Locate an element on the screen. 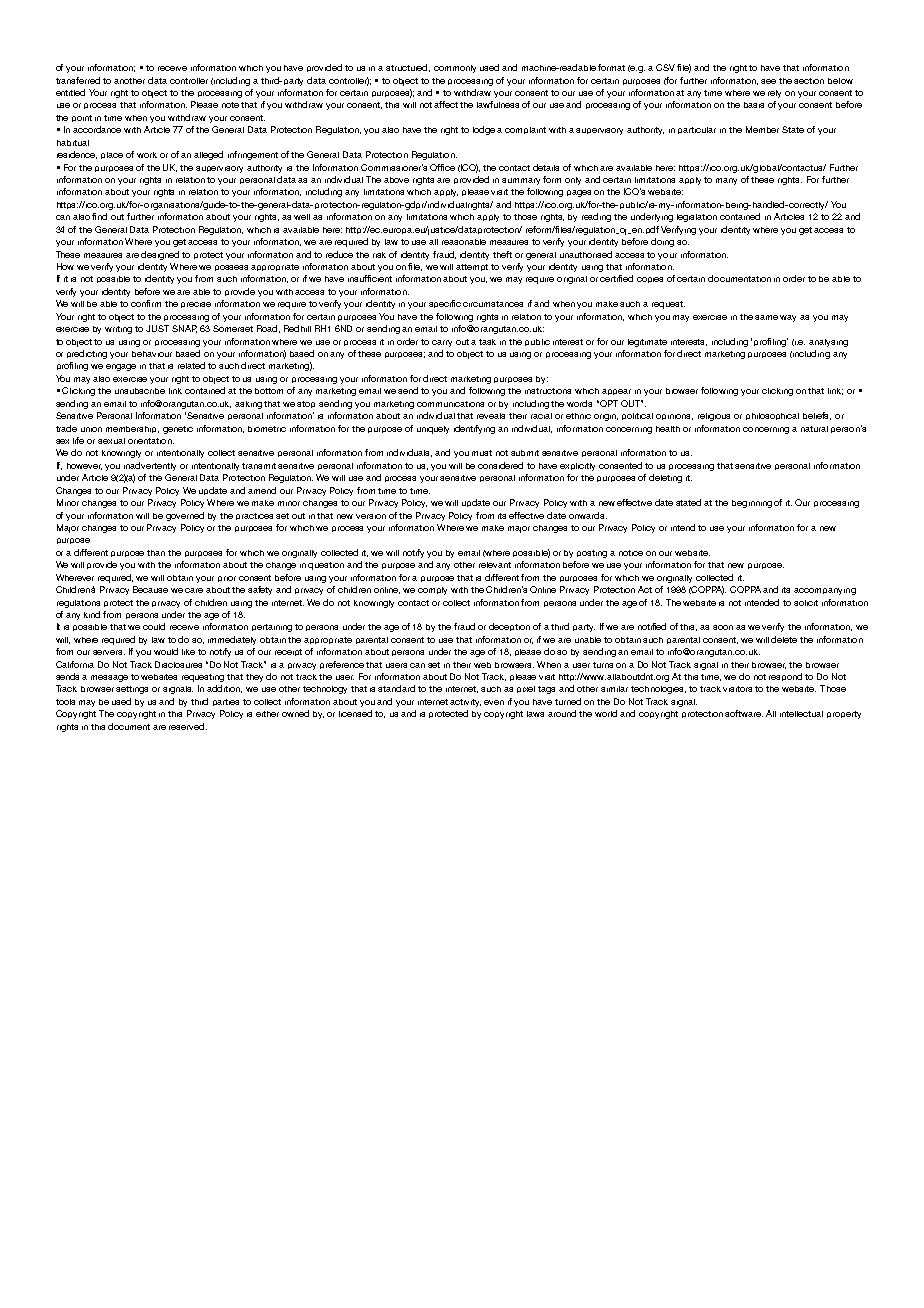  see is located at coordinates (768, 81).
